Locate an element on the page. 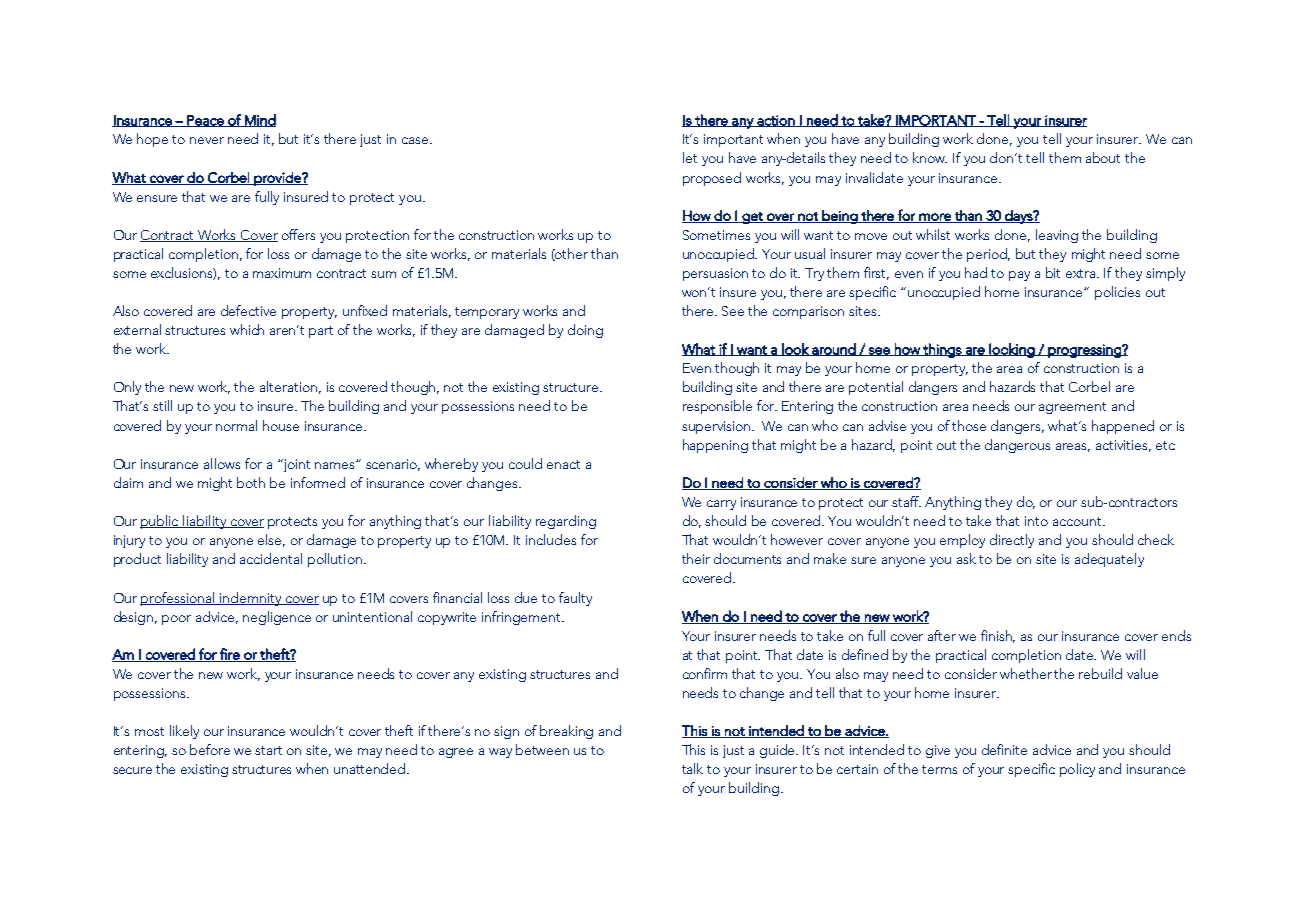  things is located at coordinates (942, 350).
